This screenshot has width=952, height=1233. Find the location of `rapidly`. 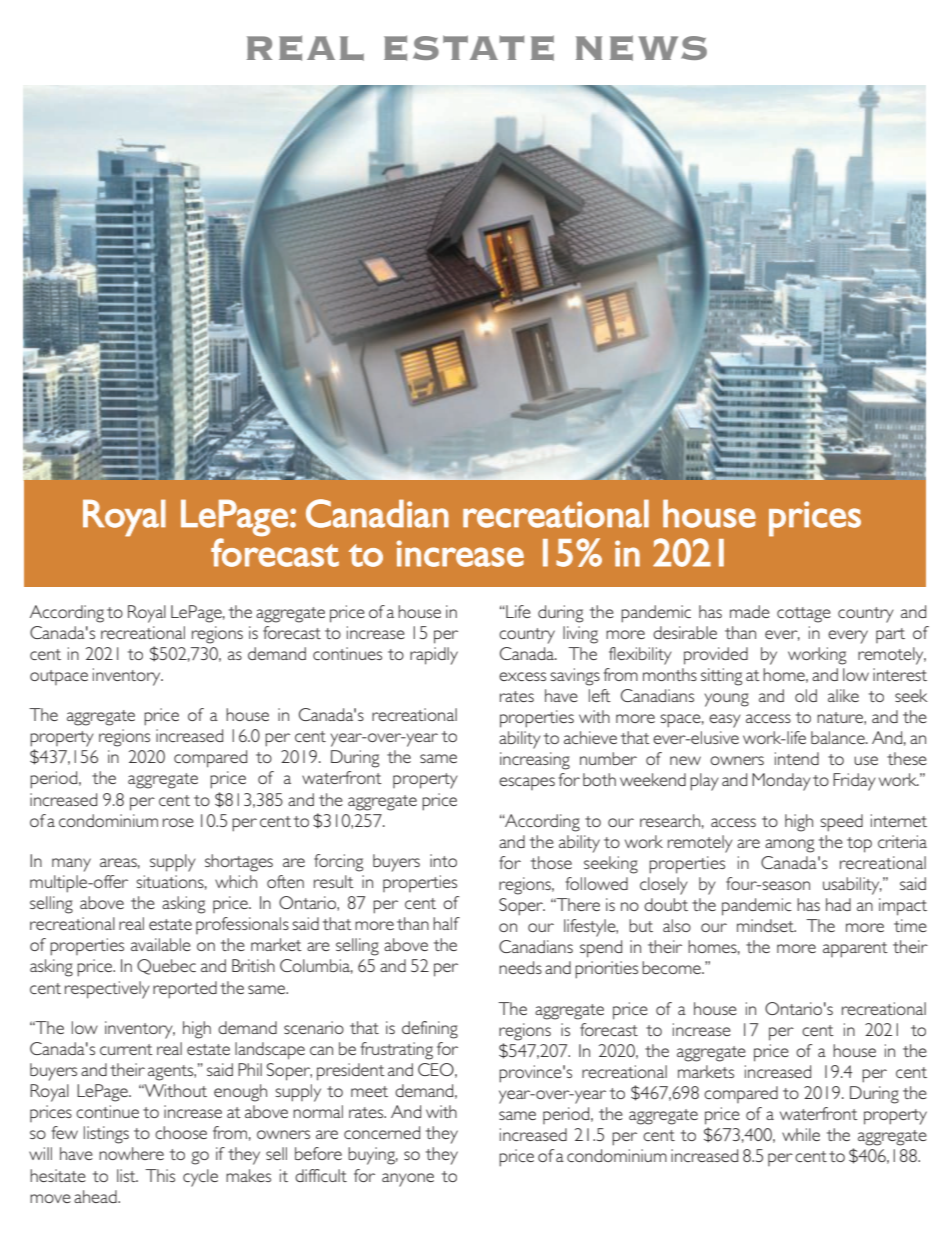

rapidly is located at coordinates (434, 656).
